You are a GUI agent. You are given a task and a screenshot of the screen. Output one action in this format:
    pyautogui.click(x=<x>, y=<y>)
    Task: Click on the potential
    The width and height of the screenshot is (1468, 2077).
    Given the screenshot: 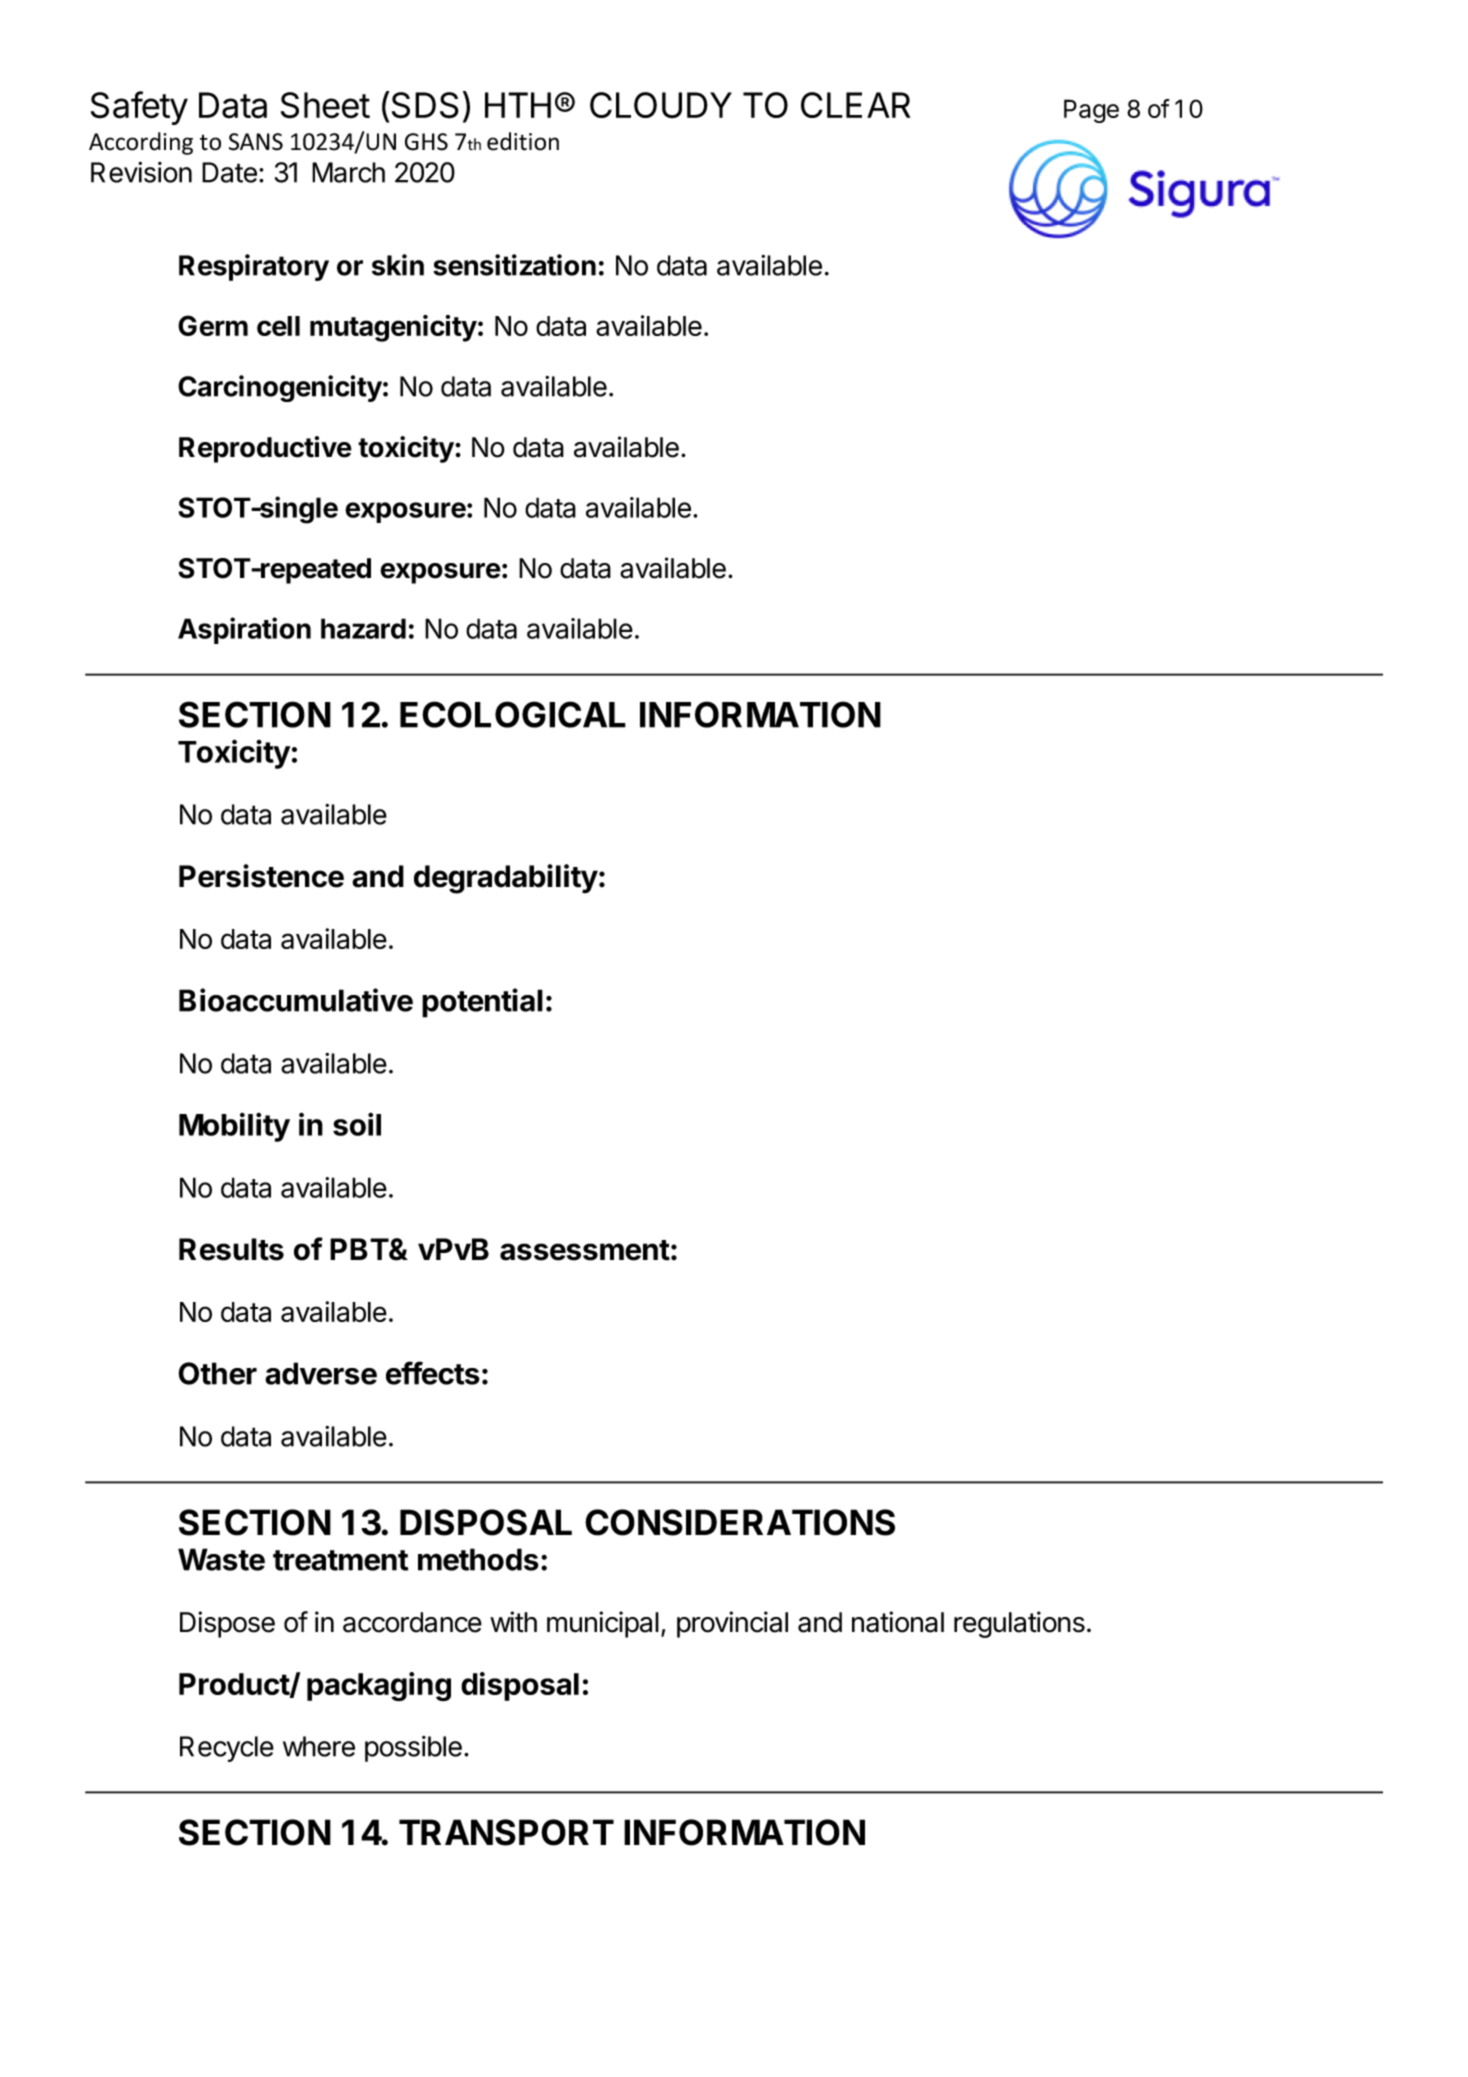 What is the action you would take?
    pyautogui.click(x=482, y=1003)
